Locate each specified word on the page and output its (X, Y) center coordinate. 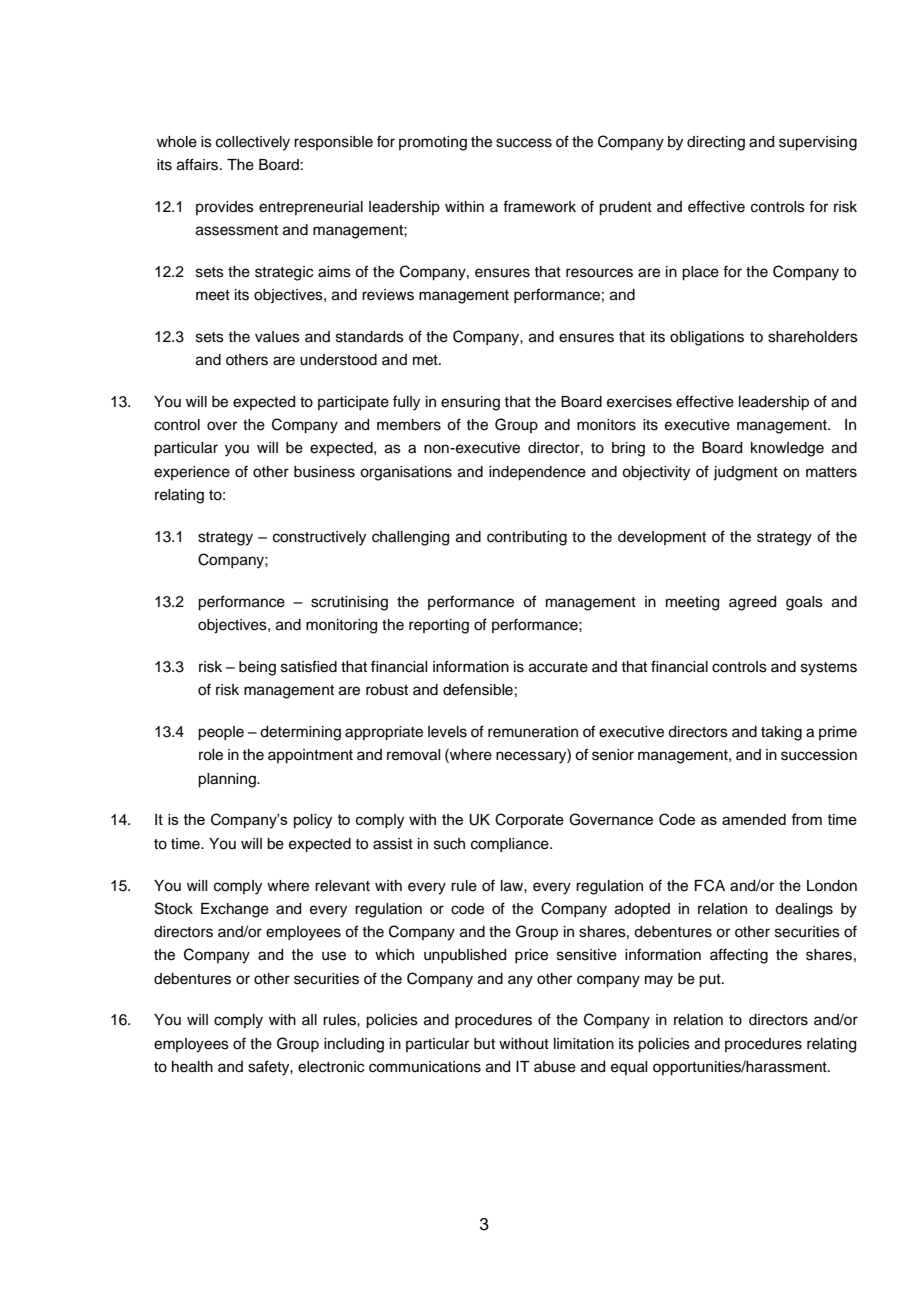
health (192, 1067)
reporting (439, 626)
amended (754, 819)
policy (313, 821)
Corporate (529, 820)
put (711, 981)
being (257, 668)
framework (539, 206)
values (277, 337)
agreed (752, 603)
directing (716, 143)
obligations (707, 338)
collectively (253, 143)
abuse (555, 1067)
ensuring (470, 403)
